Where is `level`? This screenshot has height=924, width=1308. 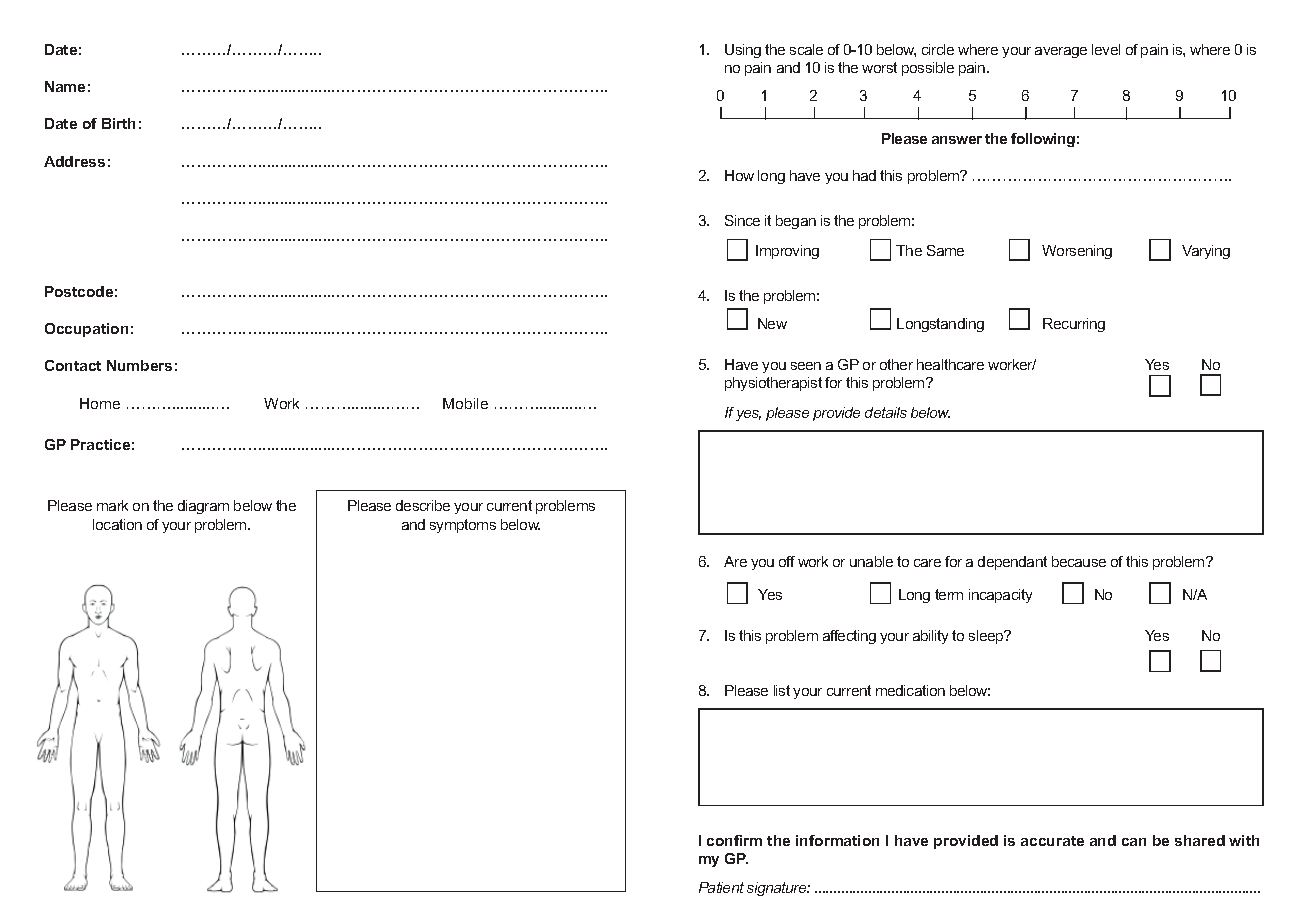
level is located at coordinates (1106, 49).
